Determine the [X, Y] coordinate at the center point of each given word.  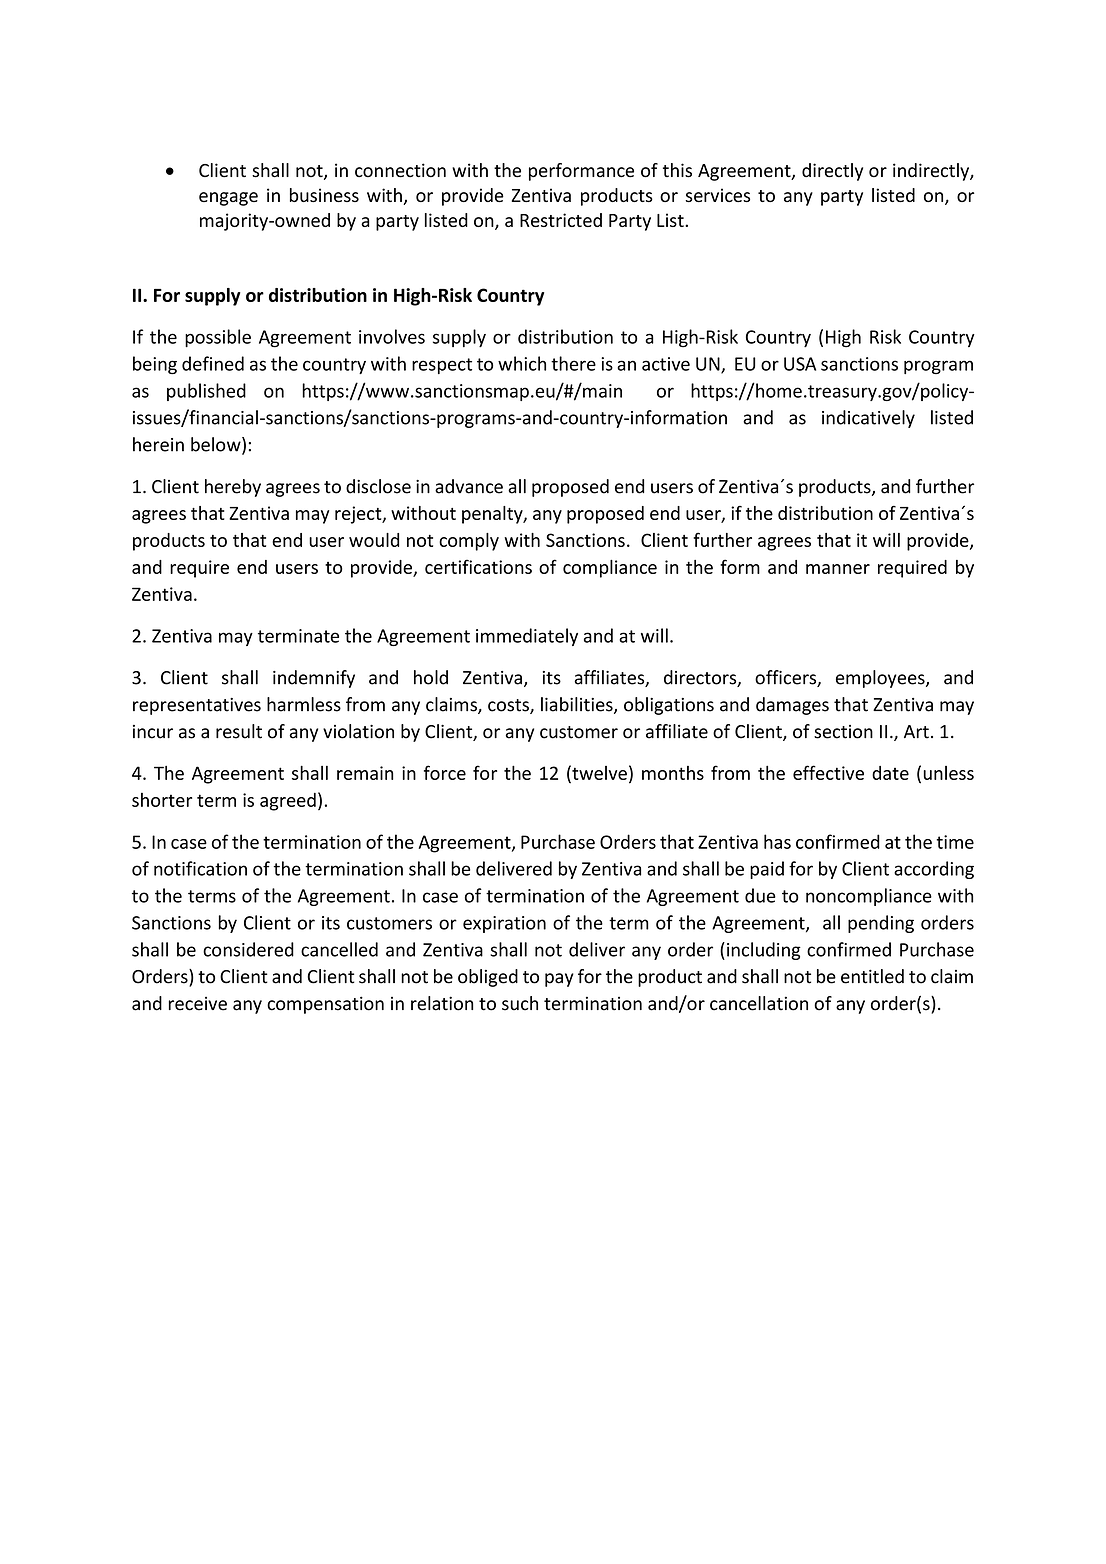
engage [228, 199]
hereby [233, 488]
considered [248, 949]
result [239, 731]
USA [800, 364]
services [717, 195]
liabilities [578, 705]
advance [469, 486]
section [843, 732]
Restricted [561, 220]
